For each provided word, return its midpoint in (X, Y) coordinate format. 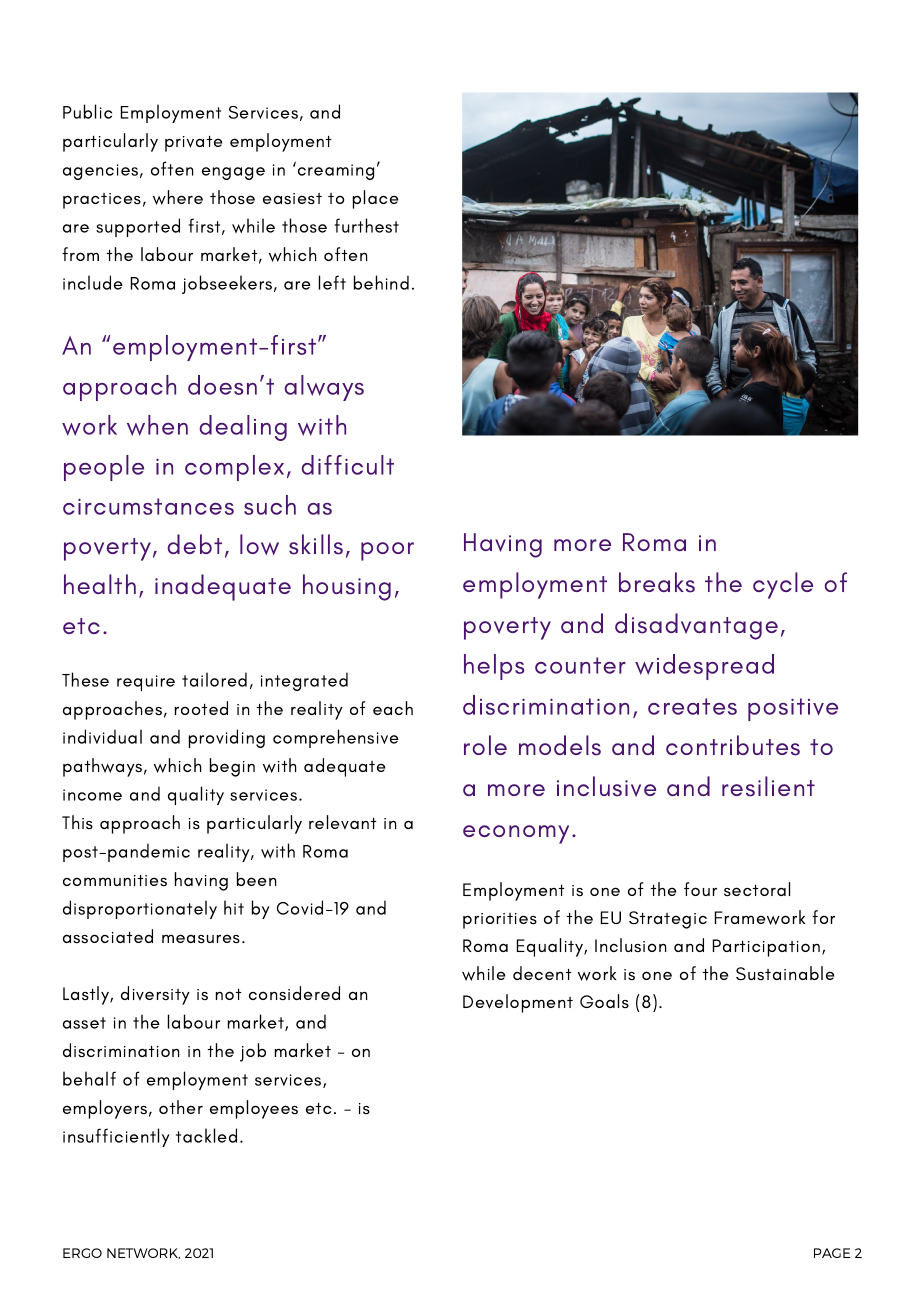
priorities (500, 921)
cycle (783, 585)
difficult (347, 465)
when (157, 425)
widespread (704, 667)
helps (494, 667)
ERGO (82, 1253)
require (146, 683)
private (194, 144)
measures (201, 938)
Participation (766, 948)
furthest (367, 225)
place (376, 199)
